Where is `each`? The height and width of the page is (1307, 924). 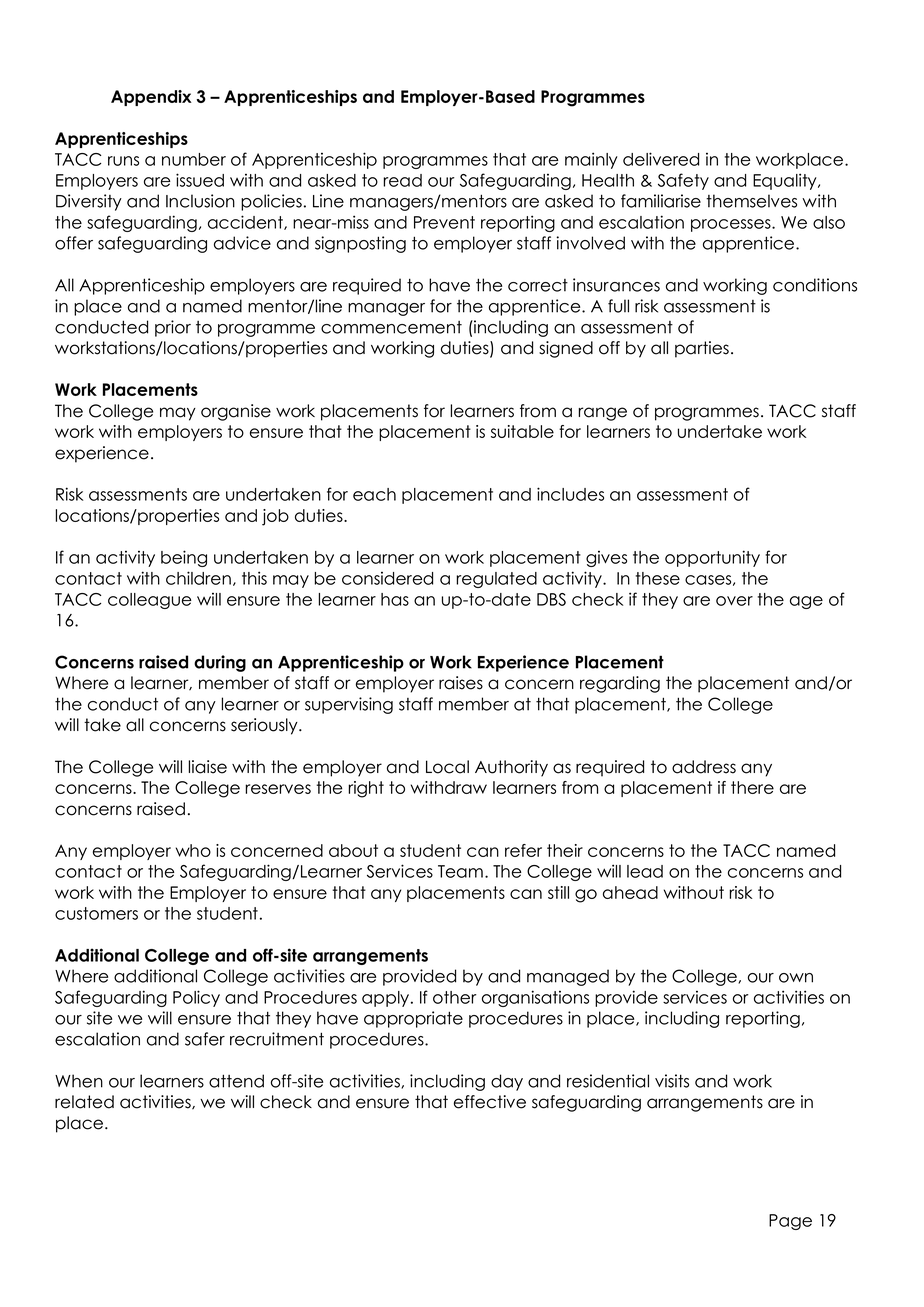 each is located at coordinates (374, 494).
